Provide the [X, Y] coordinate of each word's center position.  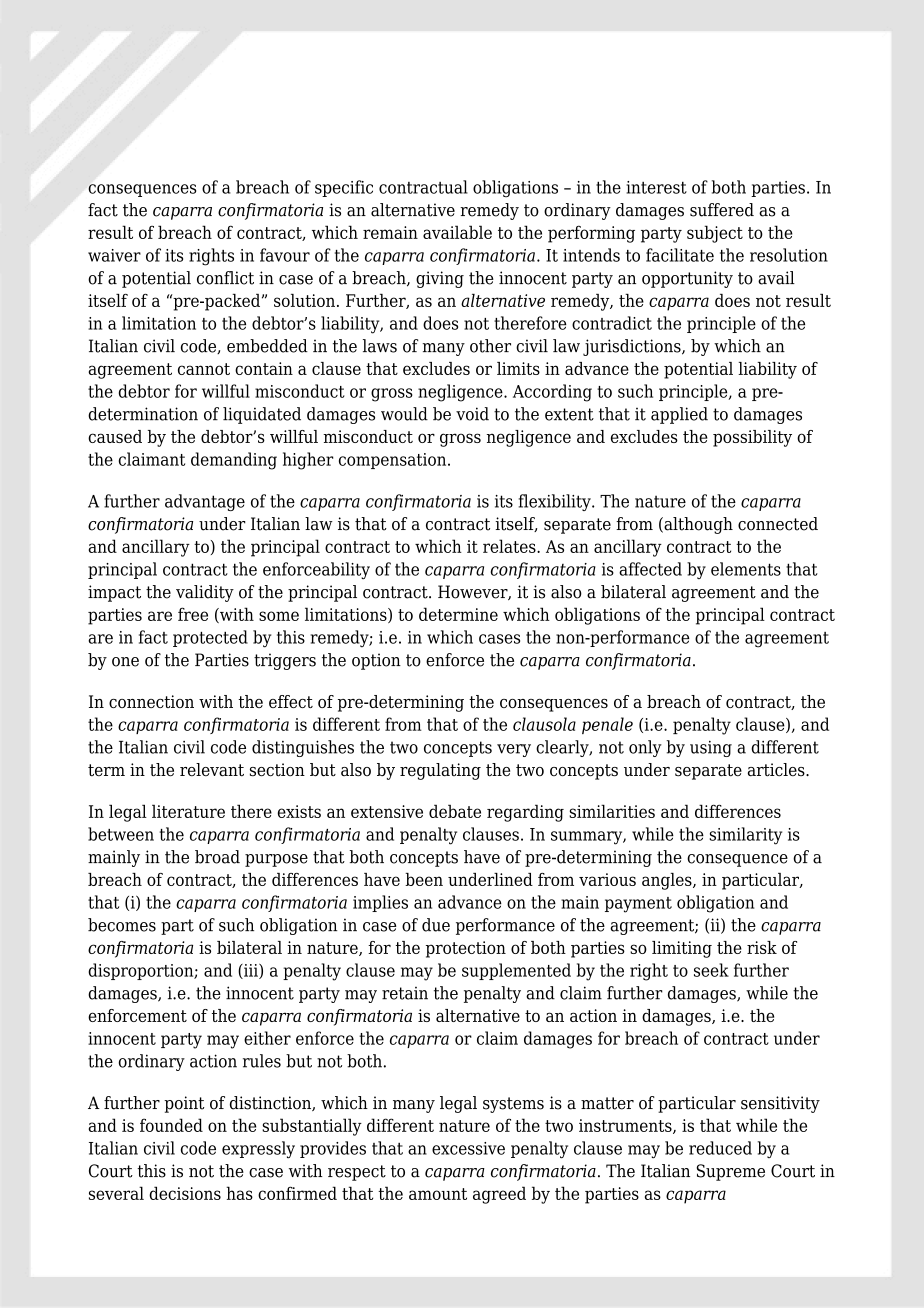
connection [151, 701]
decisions [185, 1193]
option [376, 661]
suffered [722, 210]
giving [440, 279]
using [711, 749]
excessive [468, 1148]
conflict [225, 278]
